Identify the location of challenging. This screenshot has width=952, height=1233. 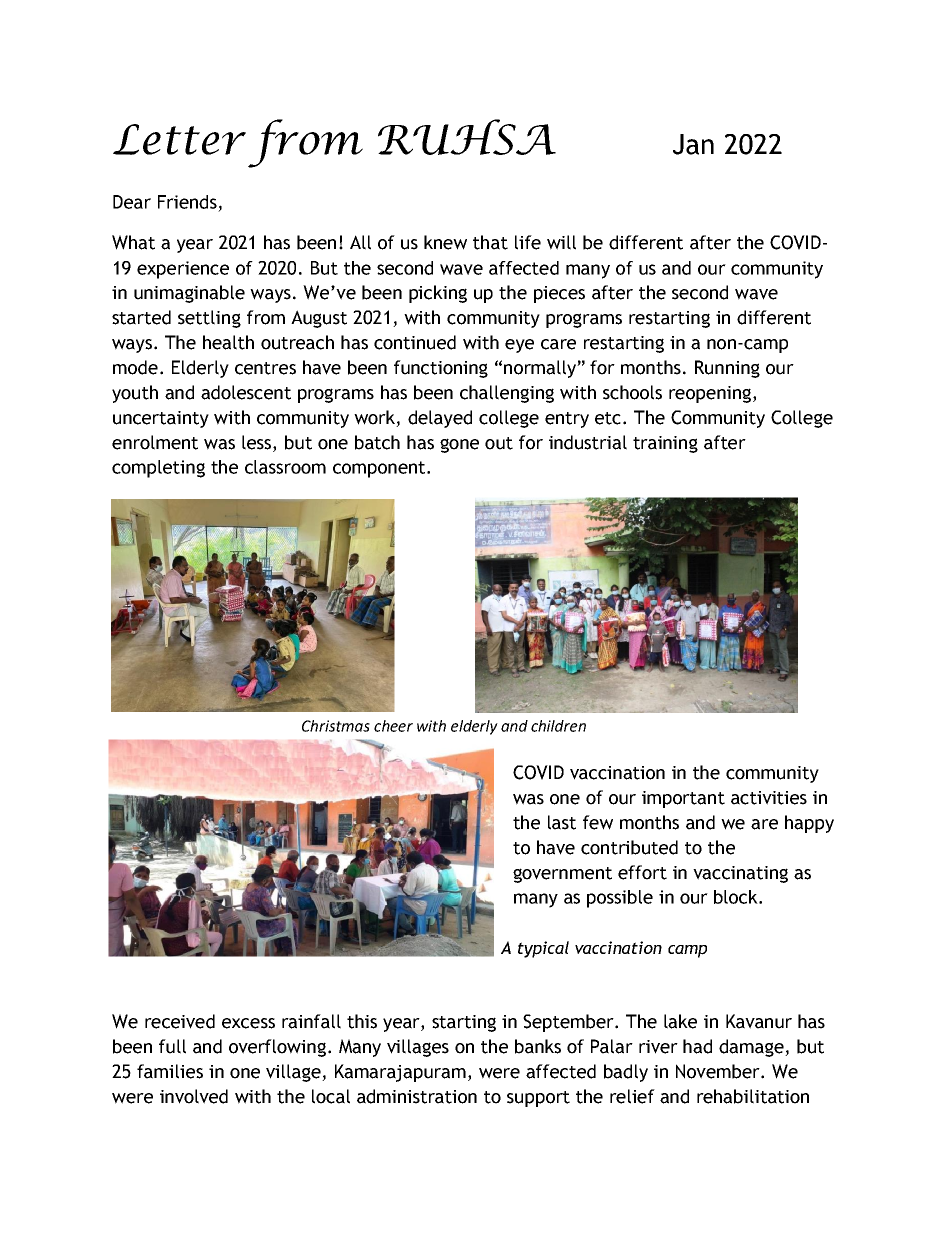
(507, 394).
